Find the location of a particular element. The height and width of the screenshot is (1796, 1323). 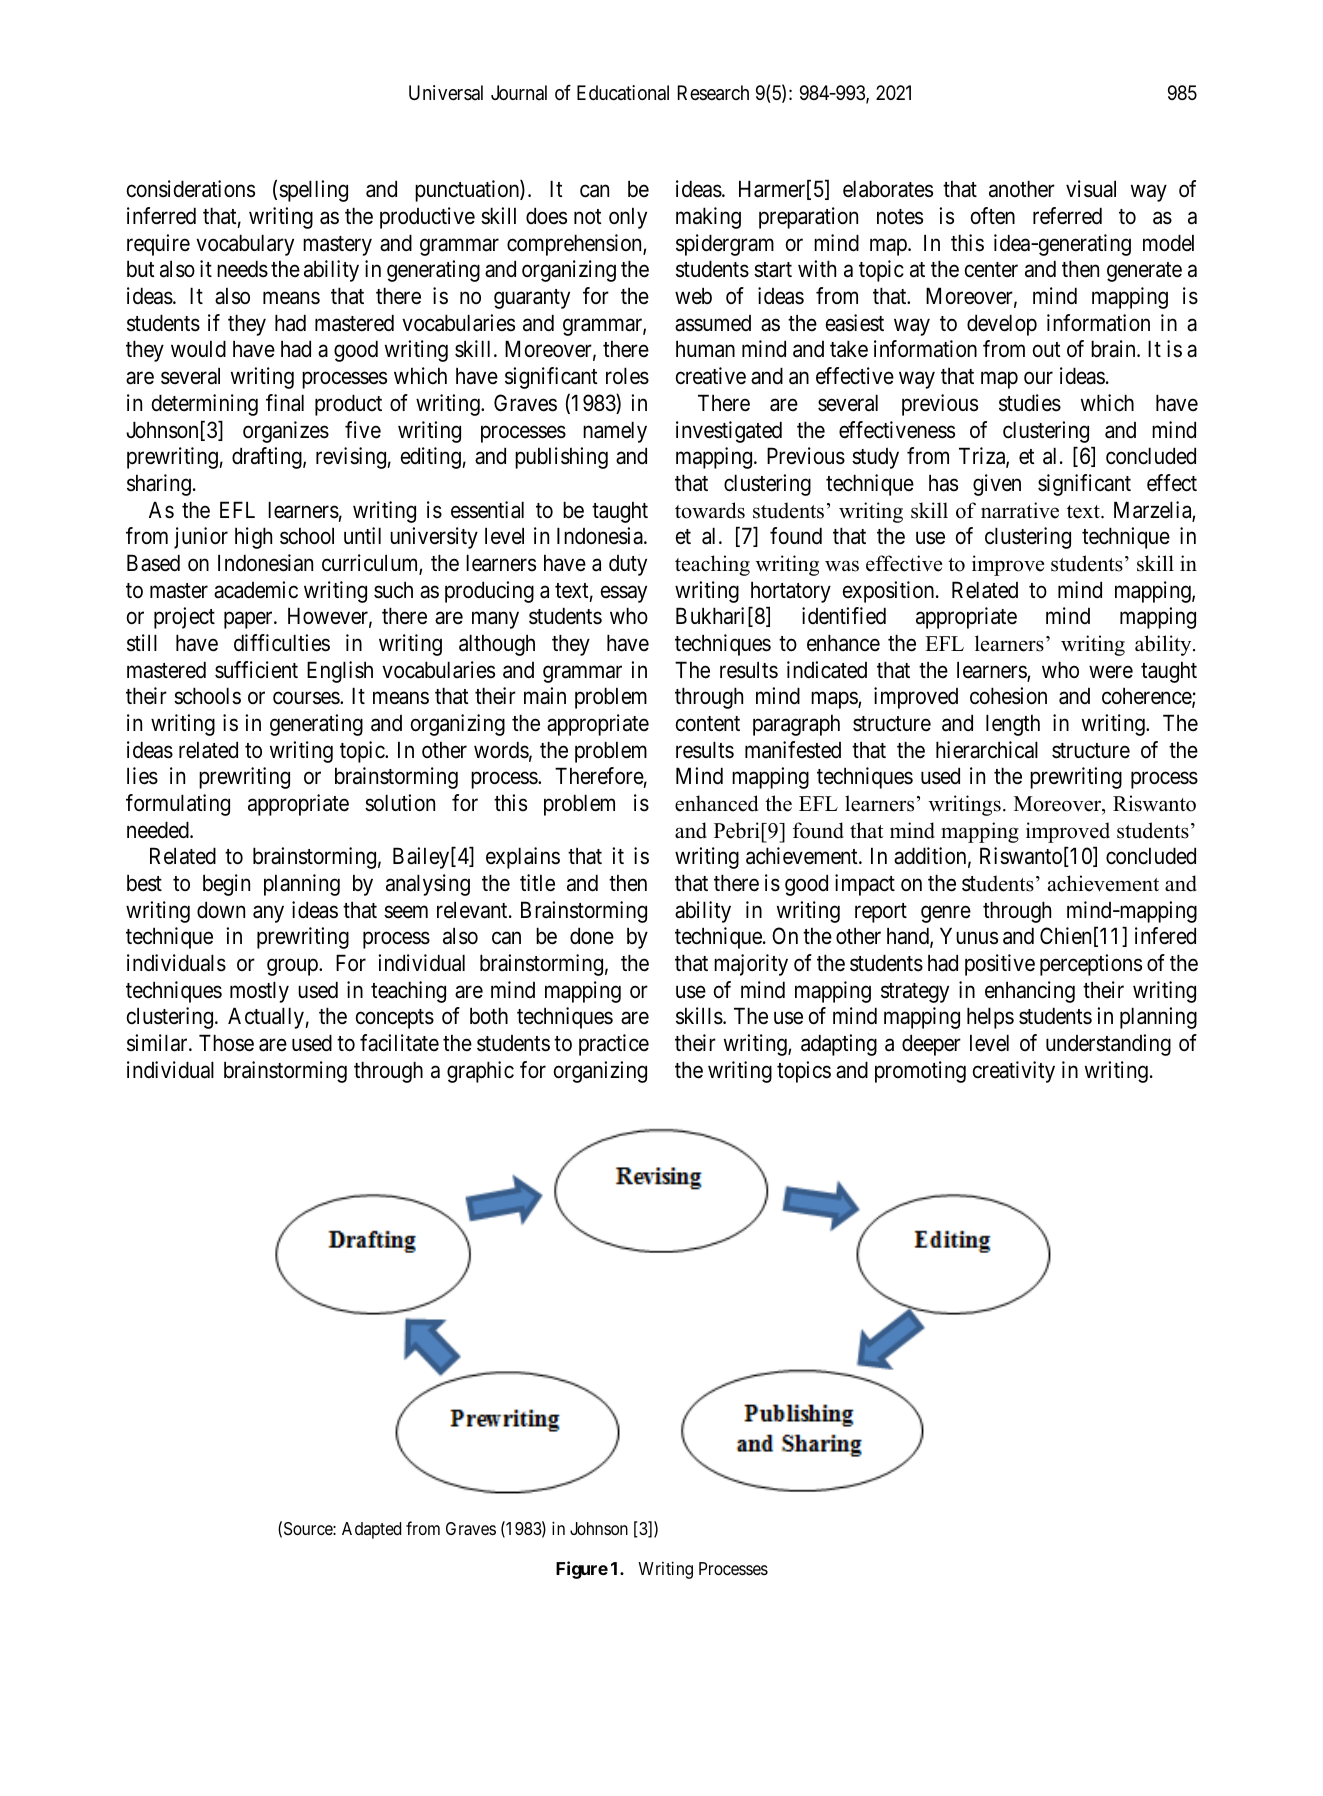

practice is located at coordinates (614, 1045).
